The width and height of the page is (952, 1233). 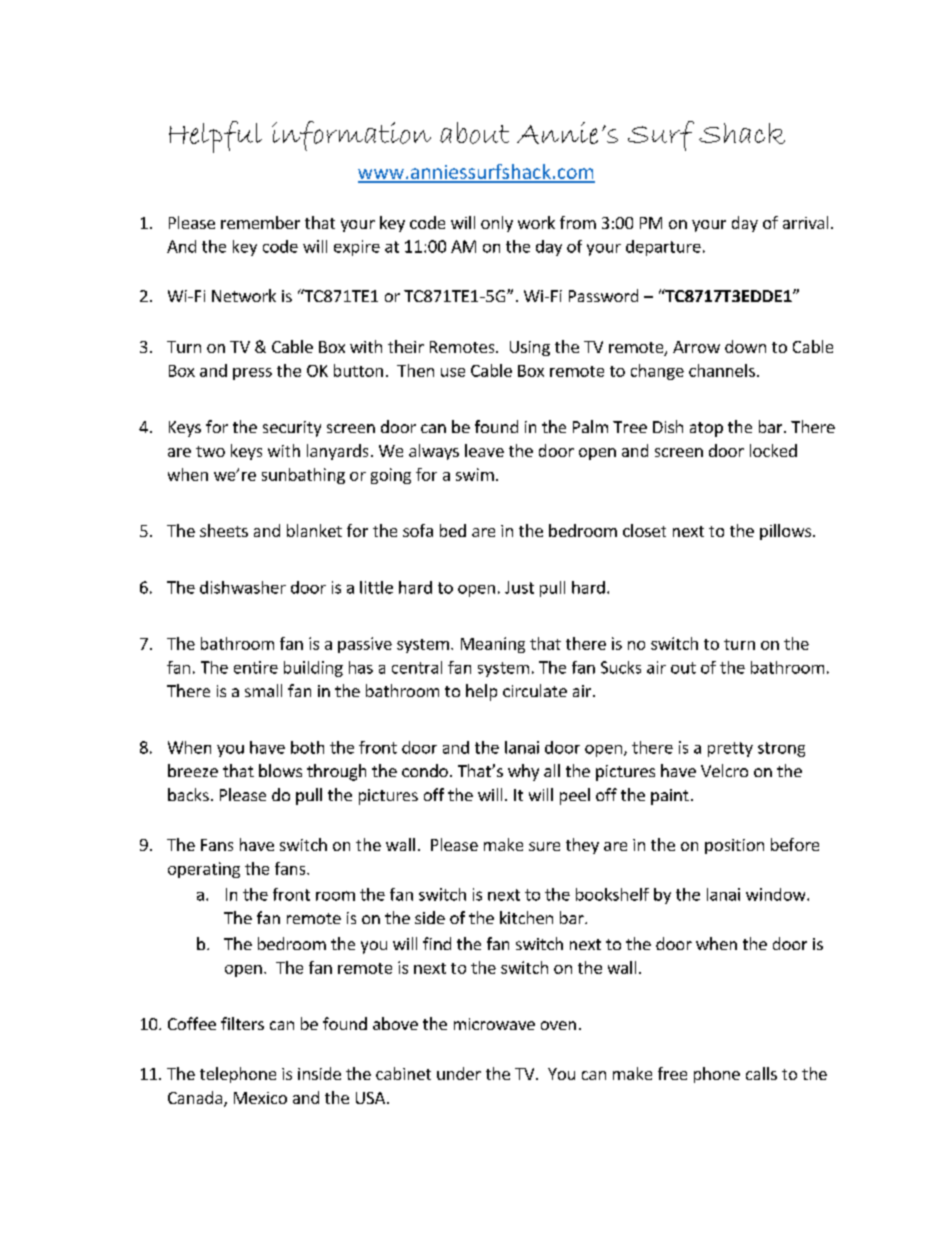 I want to click on under, so click(x=459, y=1073).
